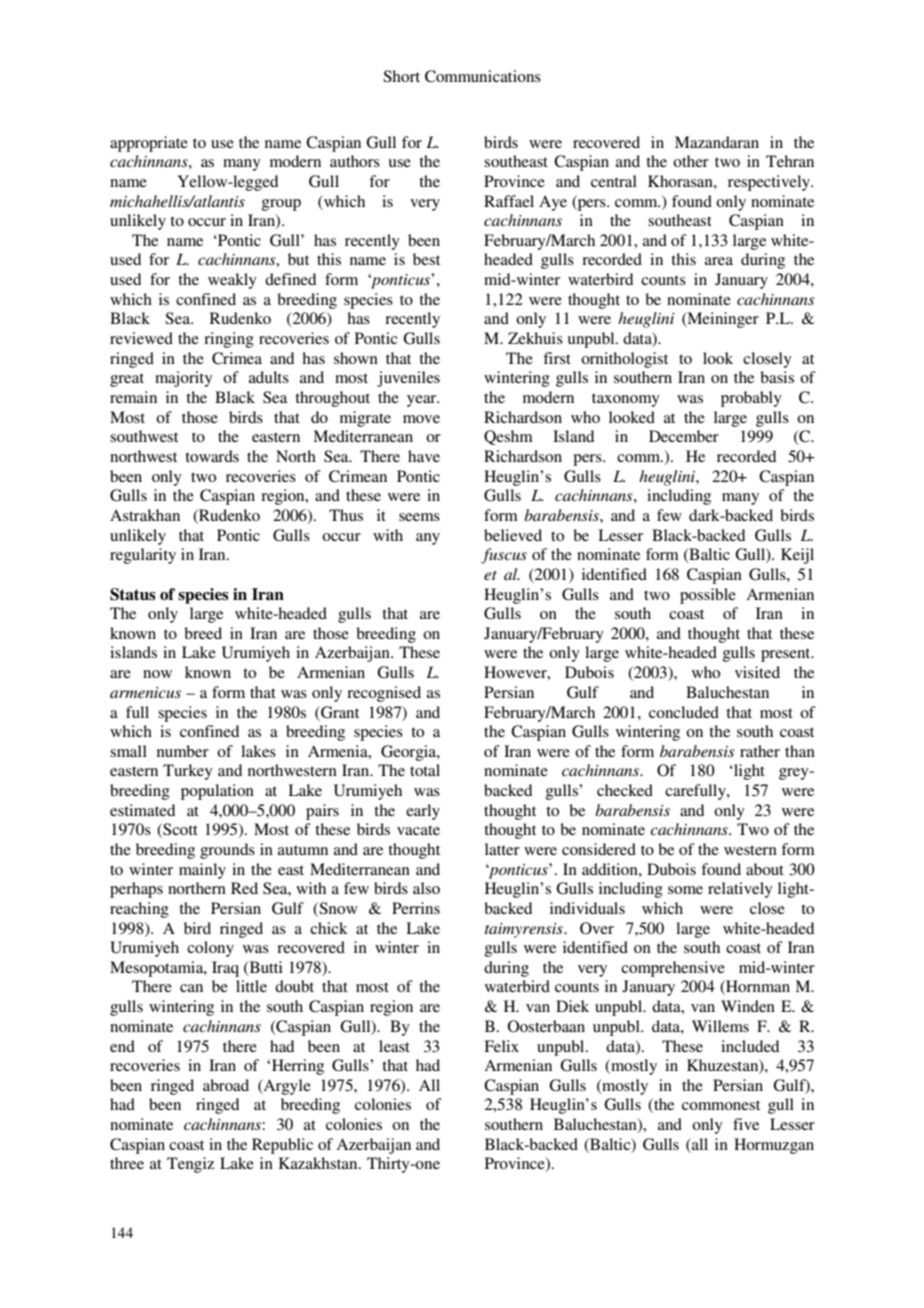 The height and width of the screenshot is (1308, 924). Describe the element at coordinates (424, 456) in the screenshot. I see `have` at that location.
